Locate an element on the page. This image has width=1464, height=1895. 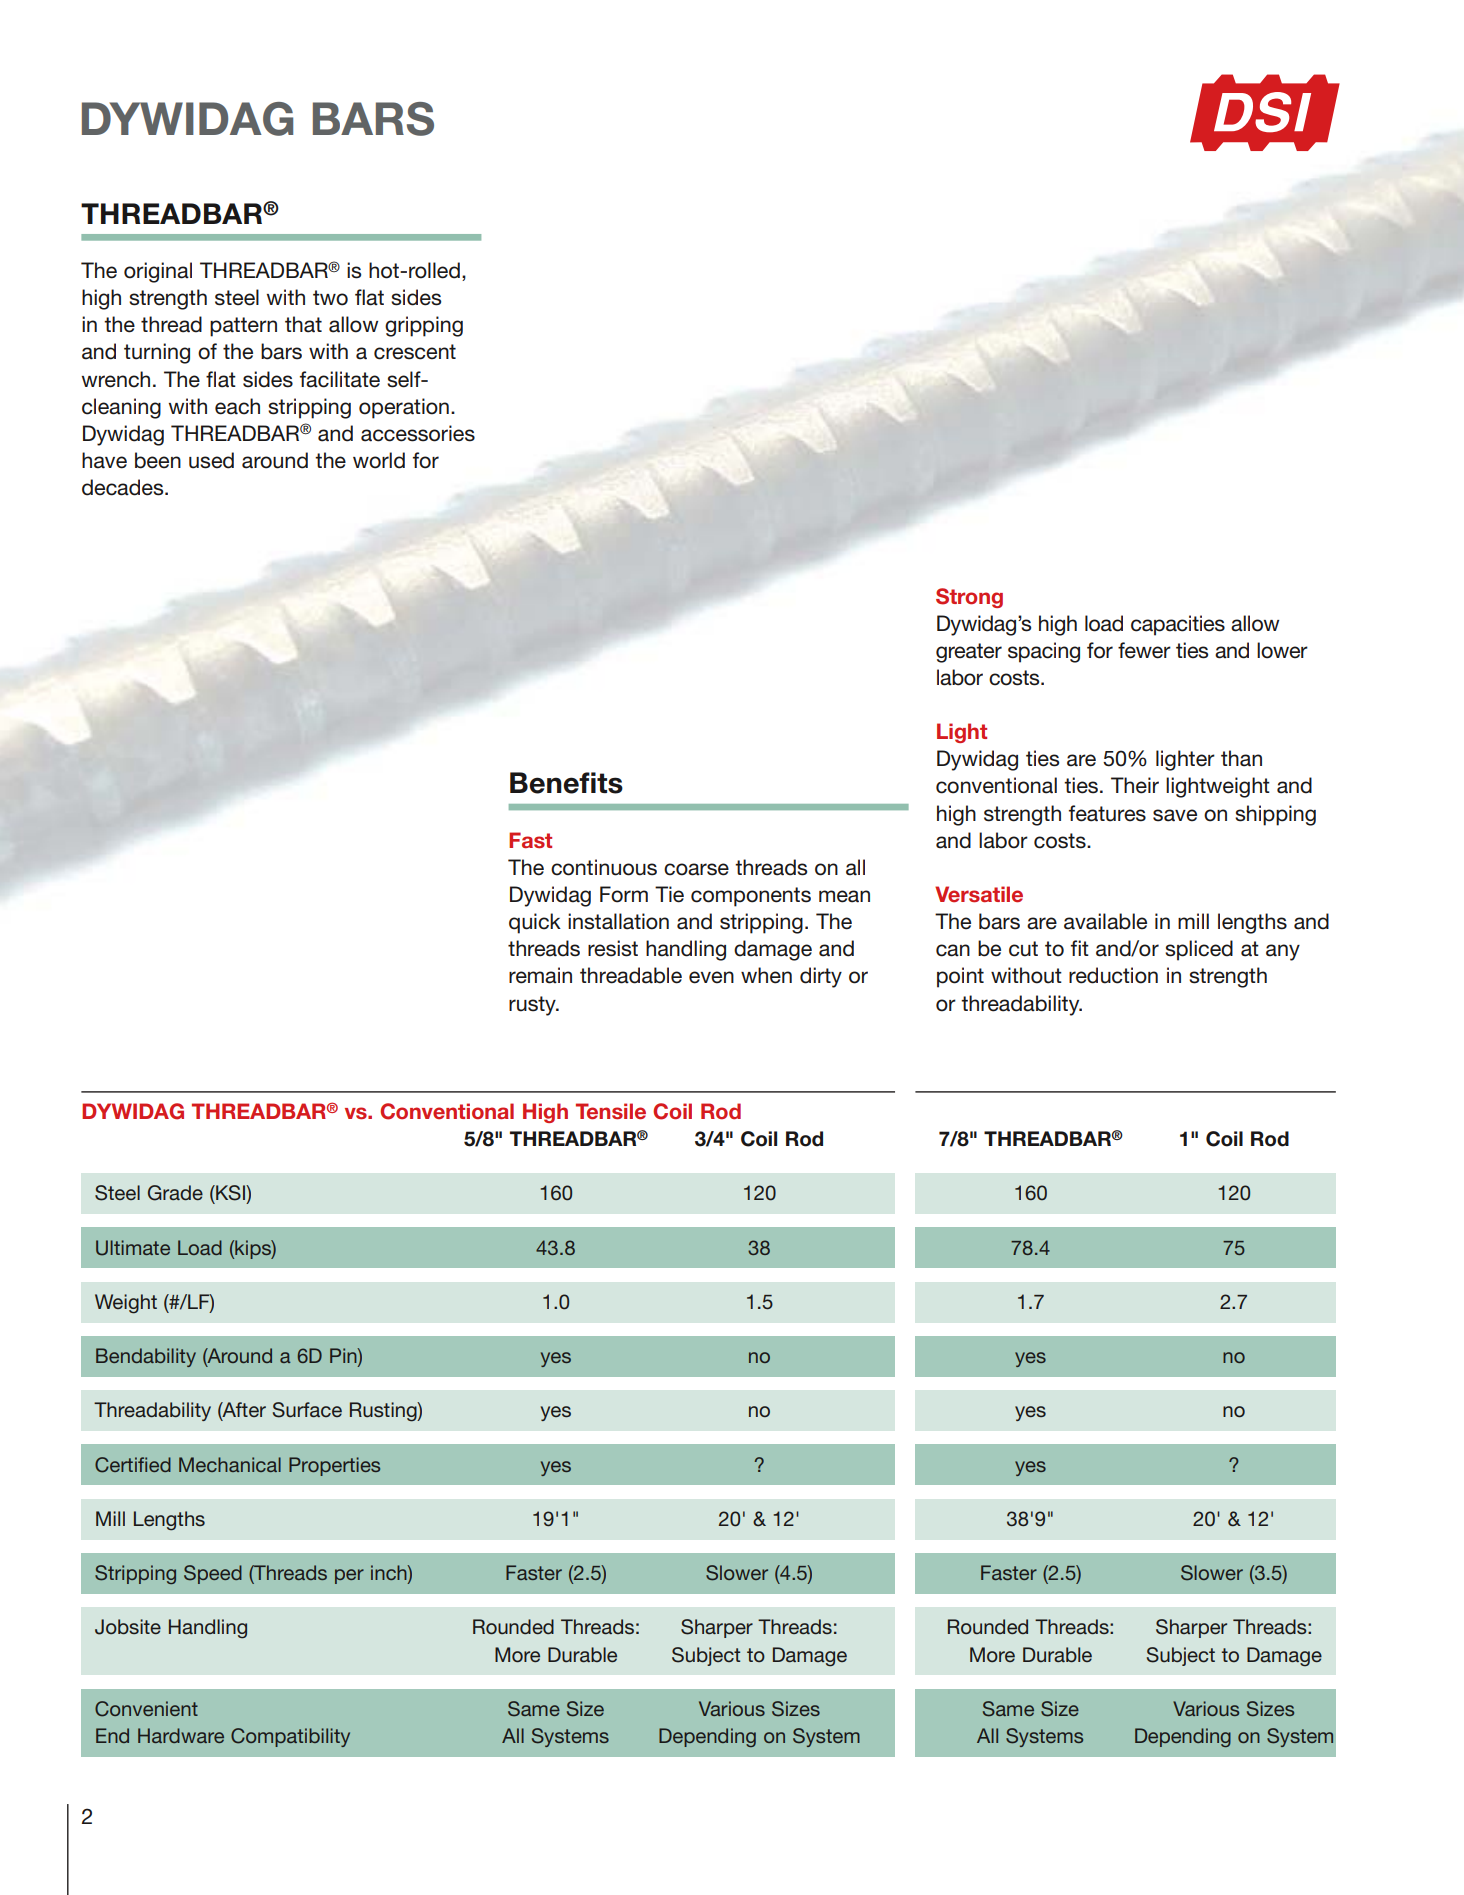
TWO is located at coordinates (330, 298).
